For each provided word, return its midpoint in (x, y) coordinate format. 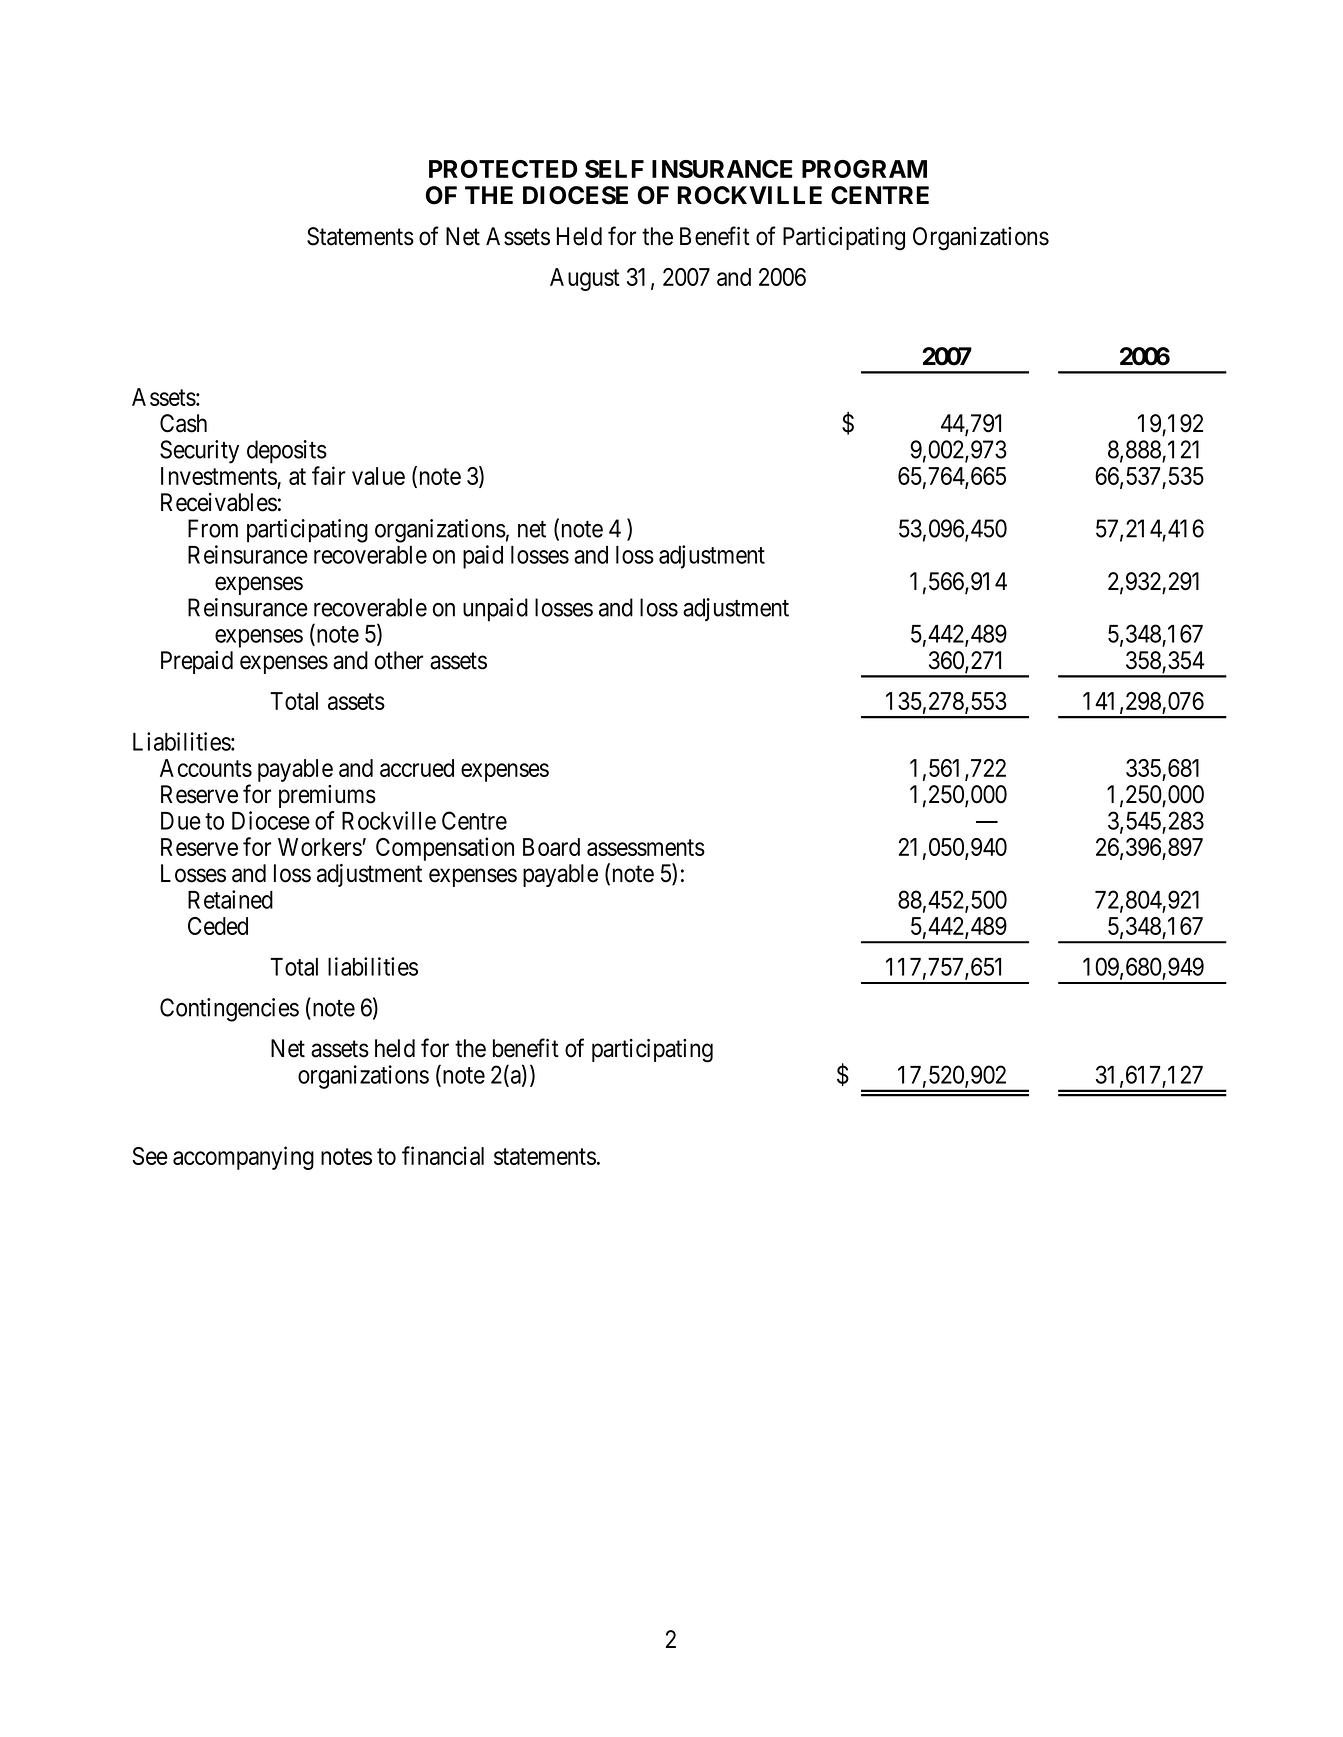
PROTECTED (503, 169)
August (585, 279)
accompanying (243, 1158)
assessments (646, 847)
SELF (614, 169)
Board (551, 847)
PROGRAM (864, 169)
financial (443, 1155)
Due (181, 821)
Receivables (219, 502)
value (378, 476)
